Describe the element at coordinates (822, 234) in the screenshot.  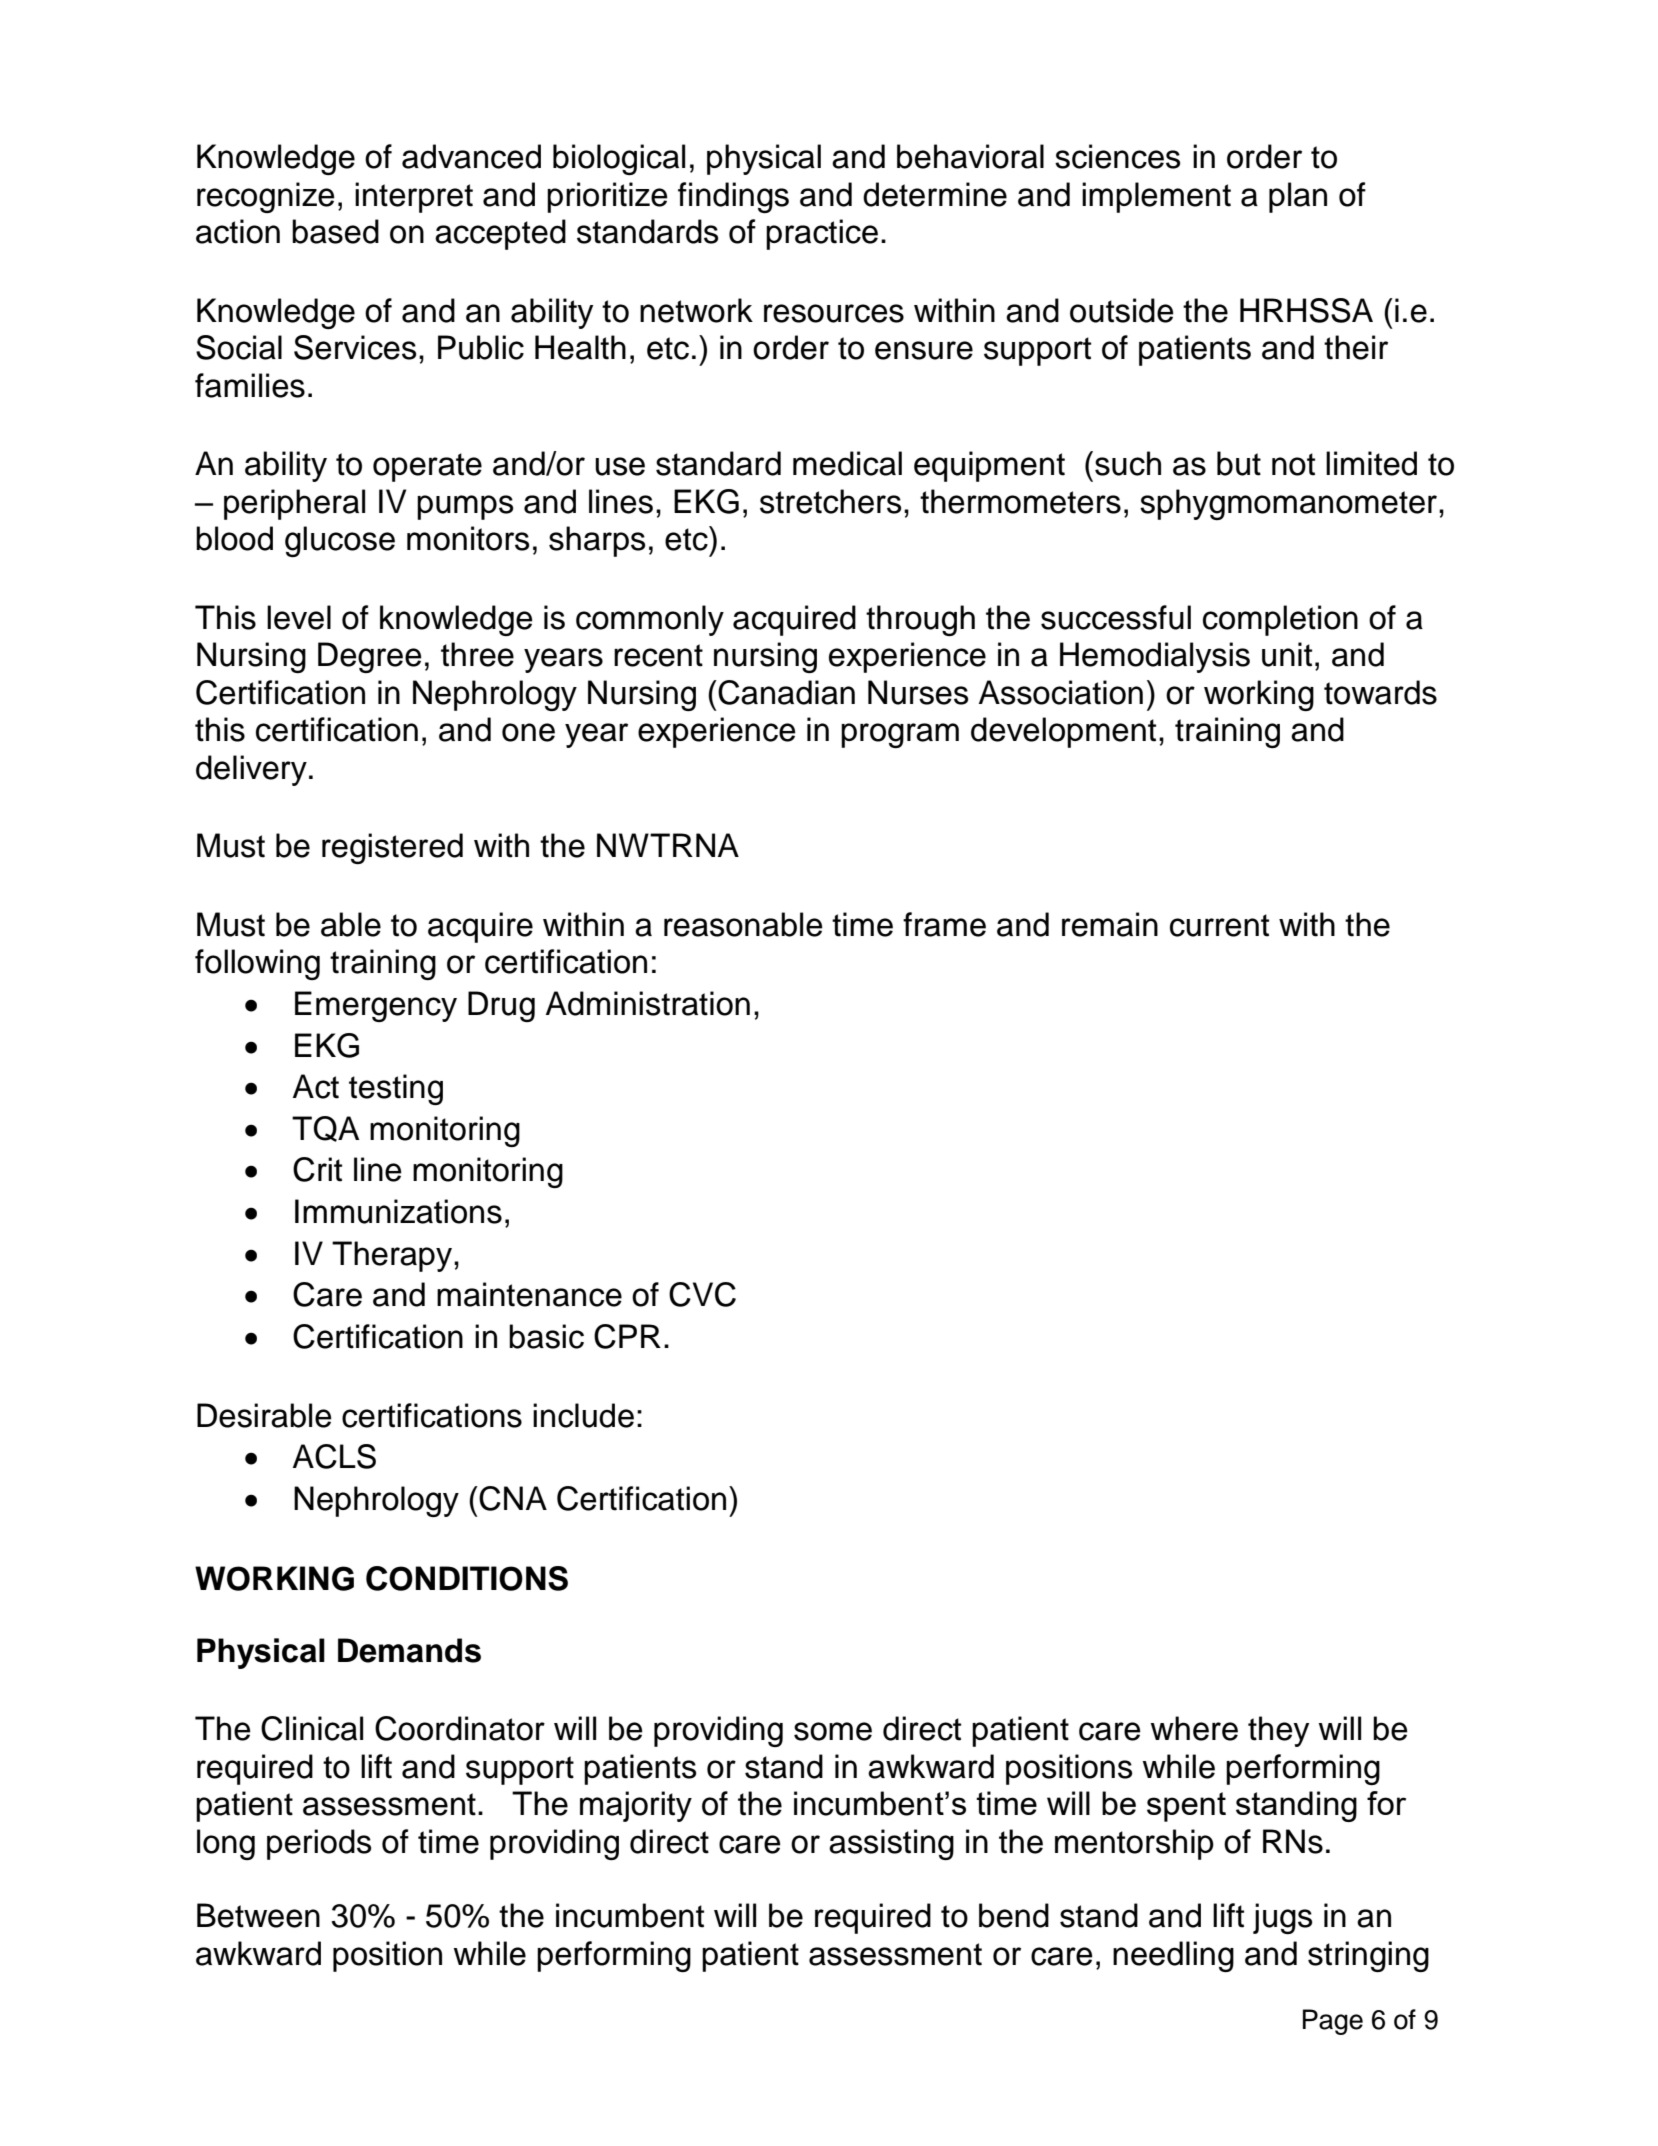
I see `practice` at that location.
